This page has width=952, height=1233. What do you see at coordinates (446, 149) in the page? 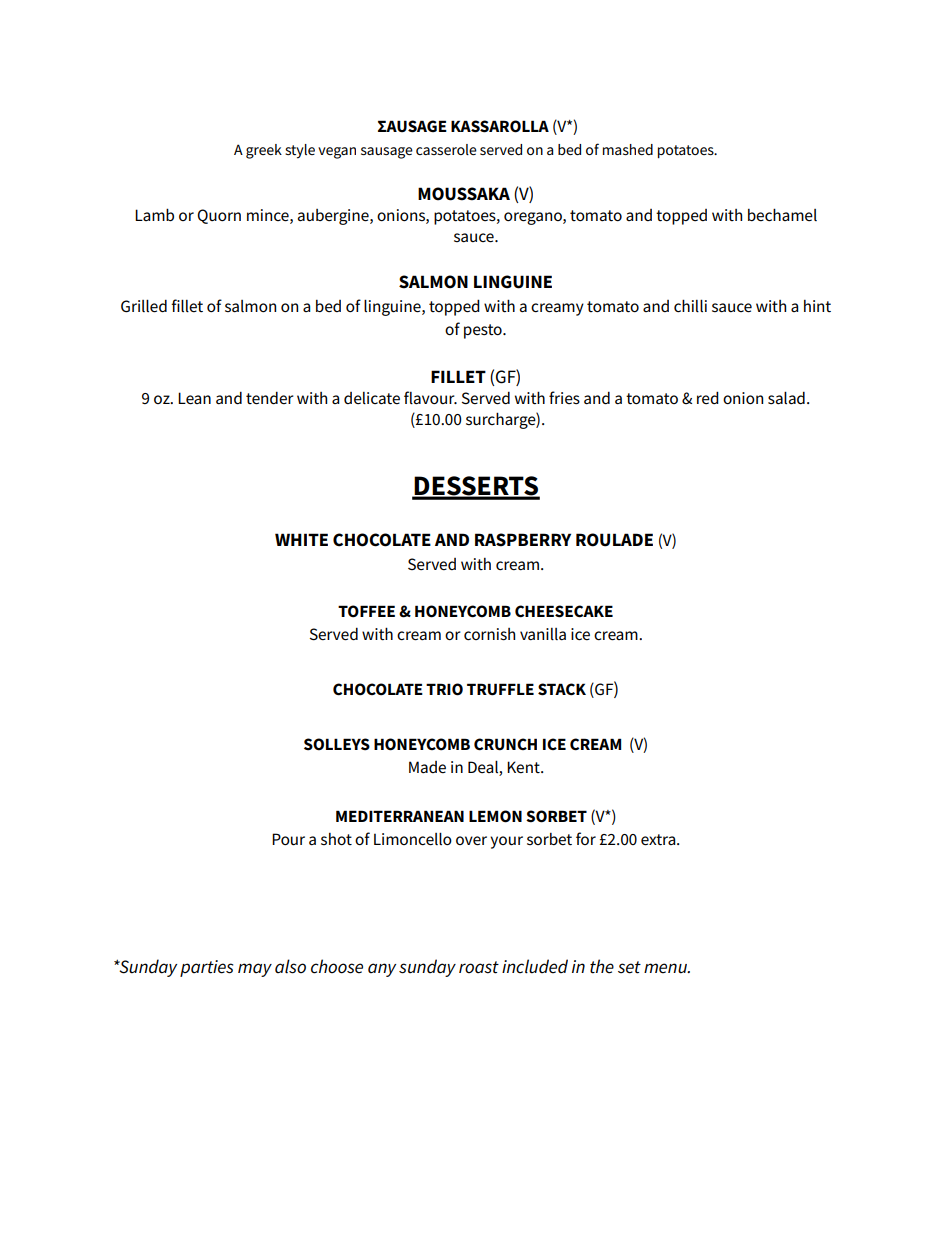
I see `casserole` at bounding box center [446, 149].
